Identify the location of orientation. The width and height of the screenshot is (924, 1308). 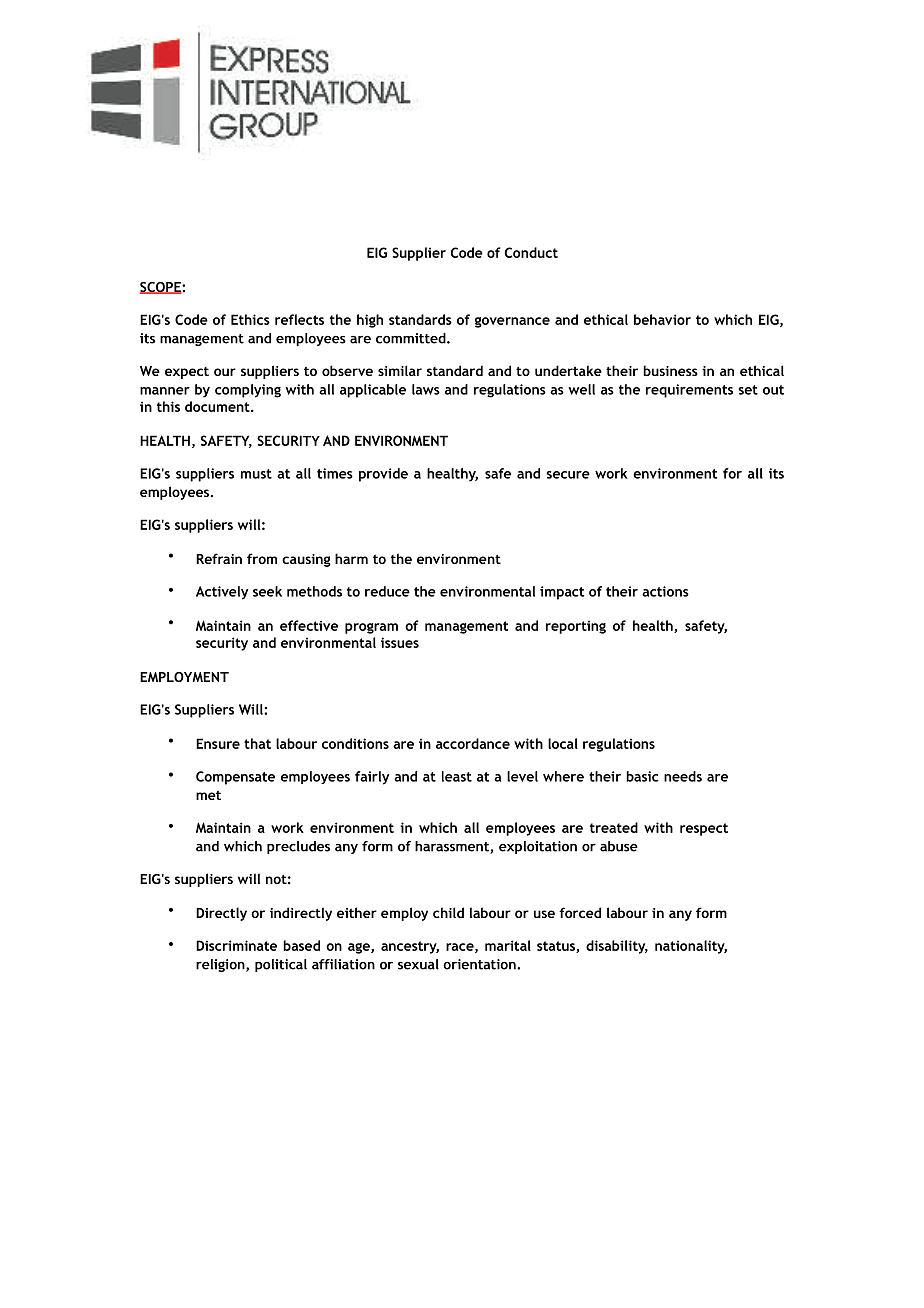
(480, 964).
